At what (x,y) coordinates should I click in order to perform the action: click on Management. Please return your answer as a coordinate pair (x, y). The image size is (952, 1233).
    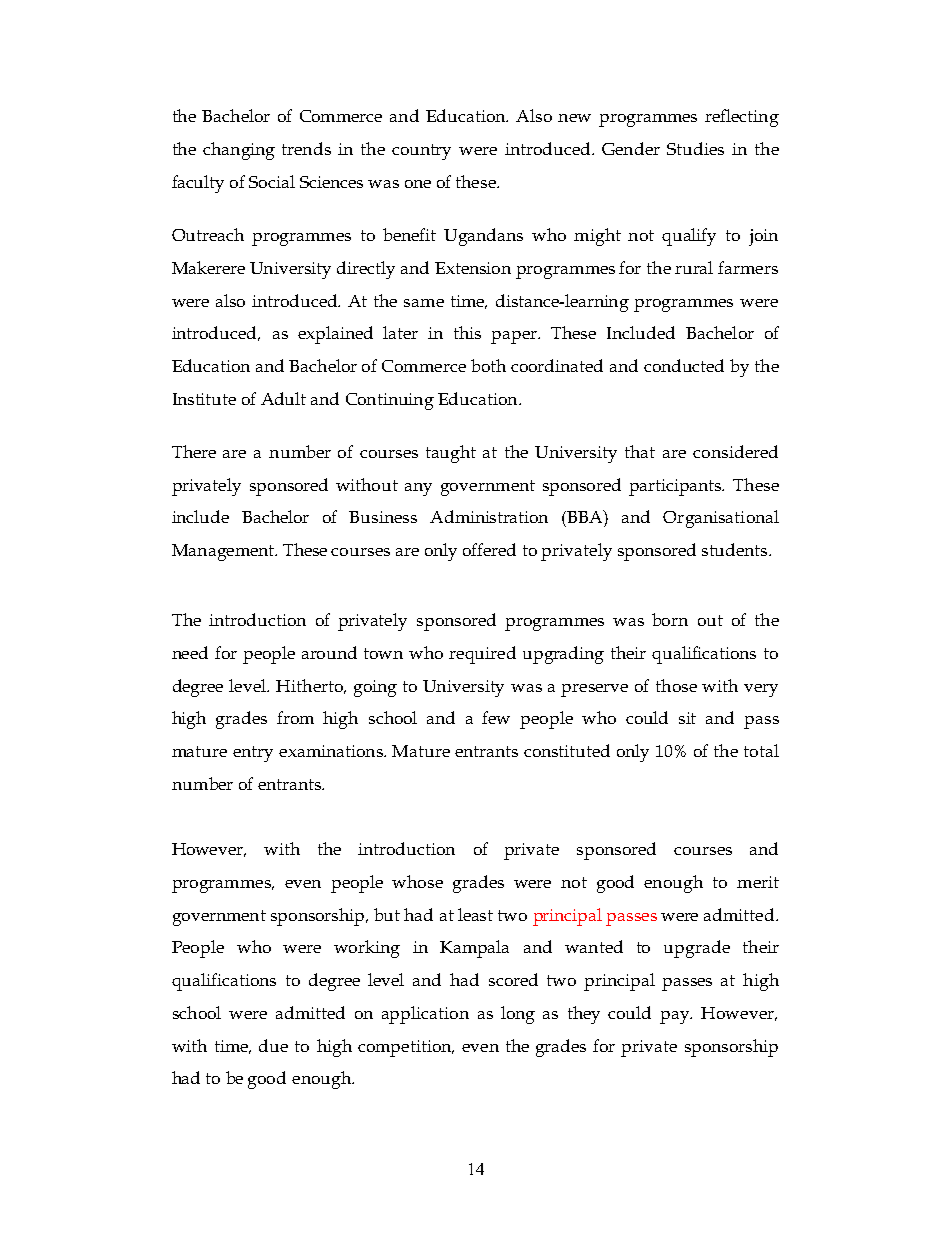
    Looking at the image, I should click on (224, 552).
